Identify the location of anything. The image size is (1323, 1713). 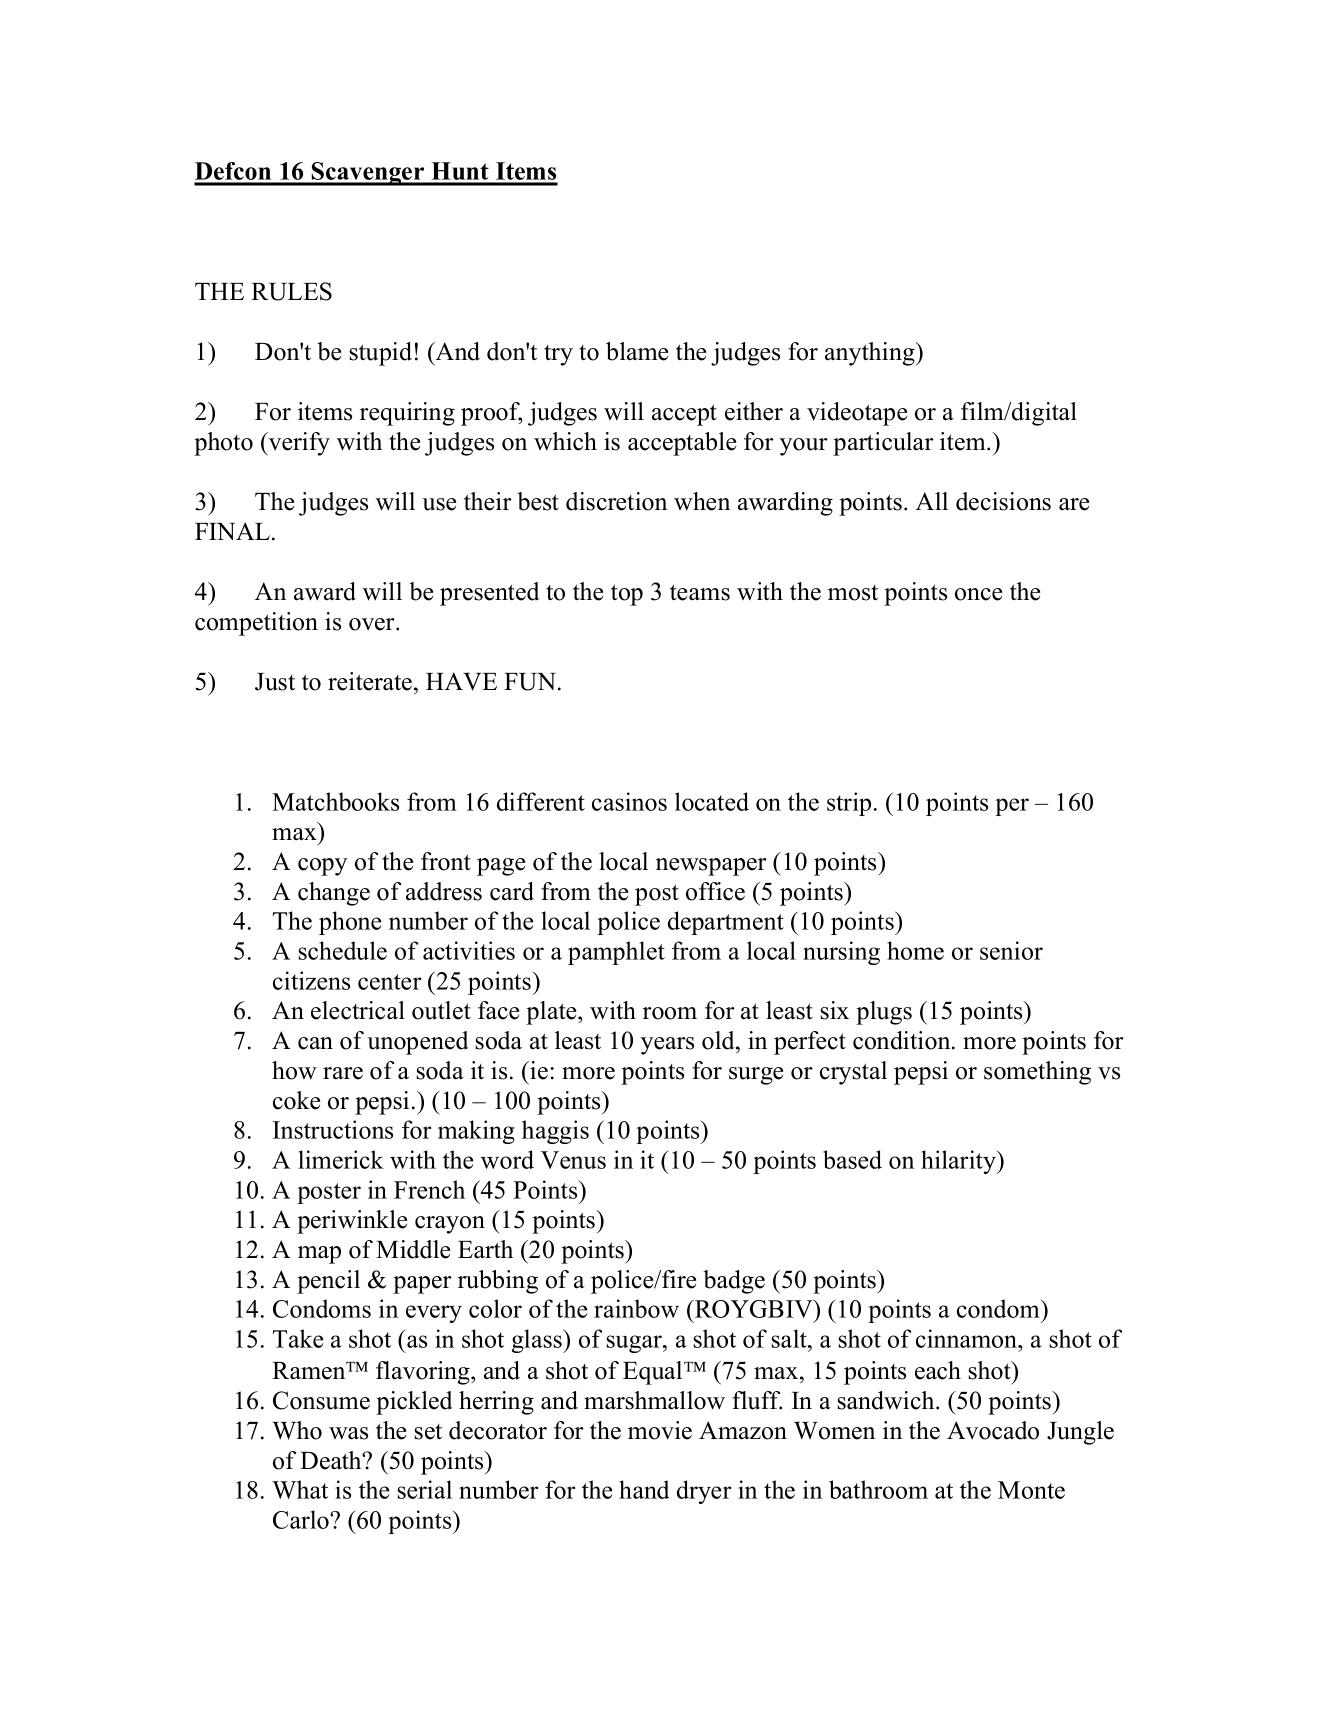
(871, 354).
